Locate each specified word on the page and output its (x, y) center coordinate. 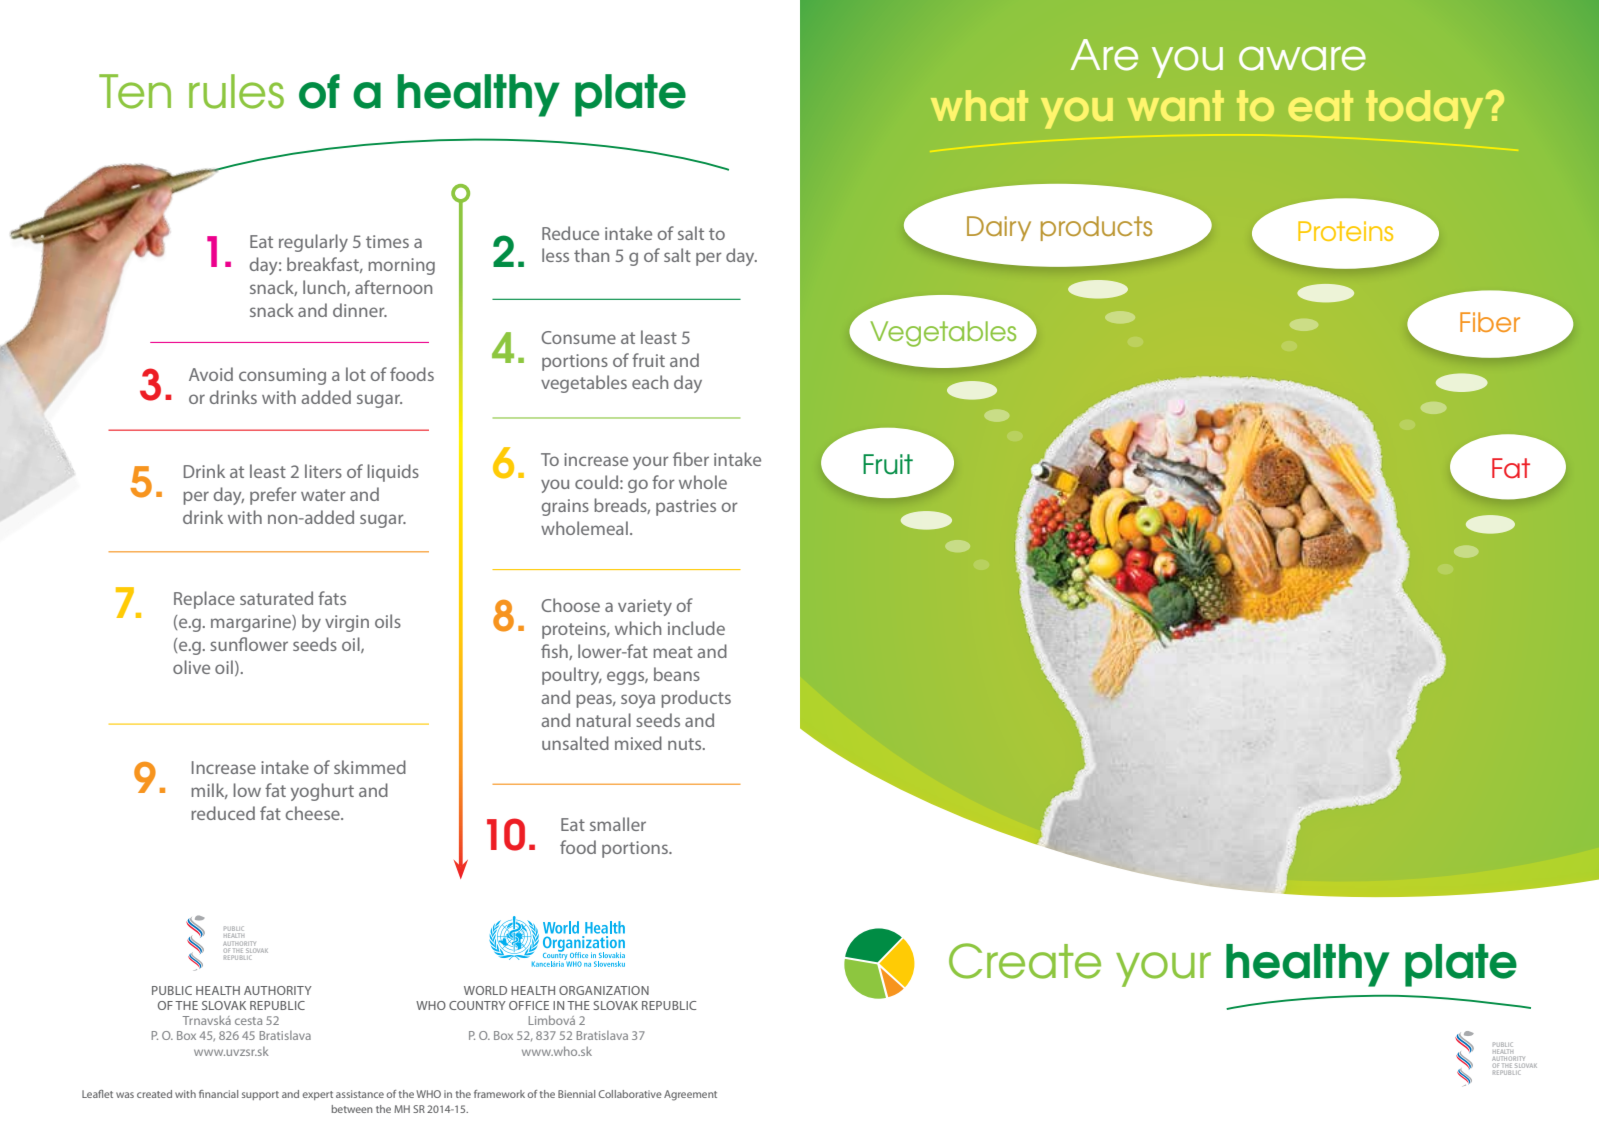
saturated (276, 598)
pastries (686, 507)
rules (236, 91)
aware (1302, 58)
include (696, 628)
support (260, 1095)
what (979, 105)
